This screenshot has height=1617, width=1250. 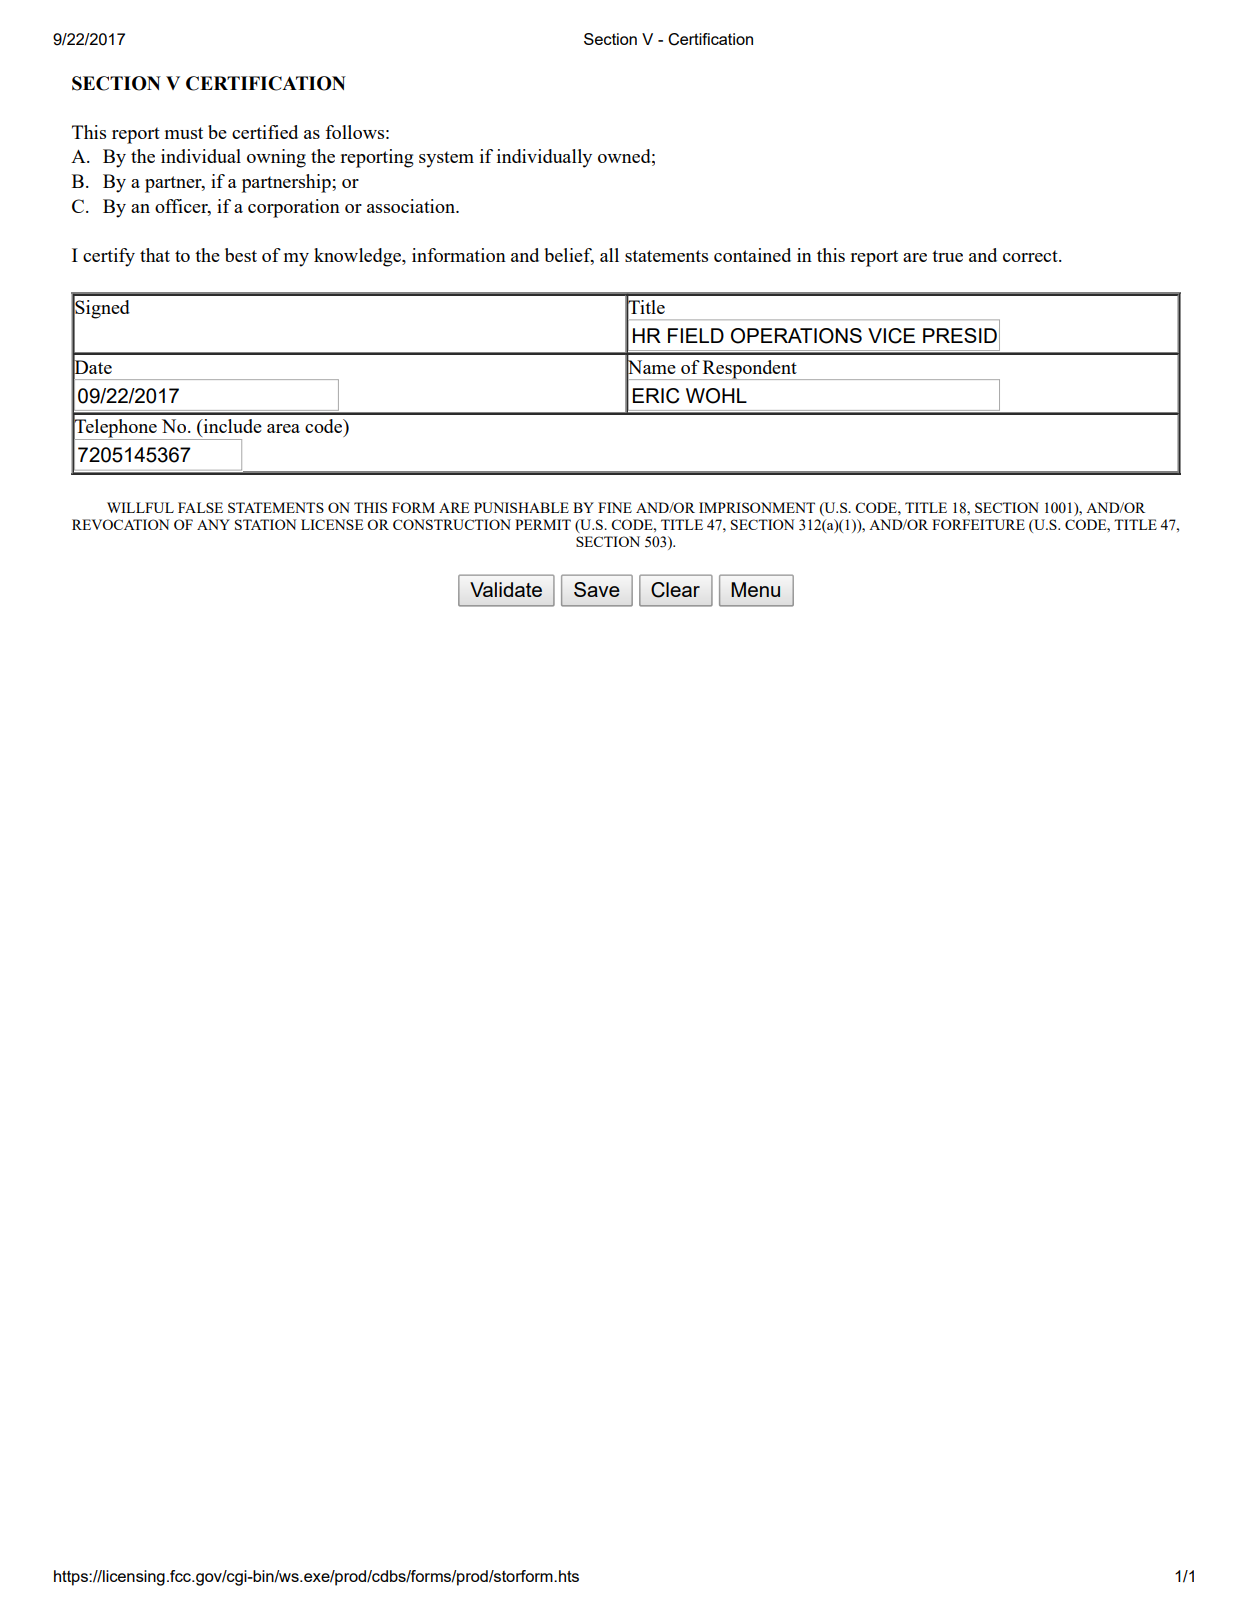 I want to click on must, so click(x=184, y=133).
